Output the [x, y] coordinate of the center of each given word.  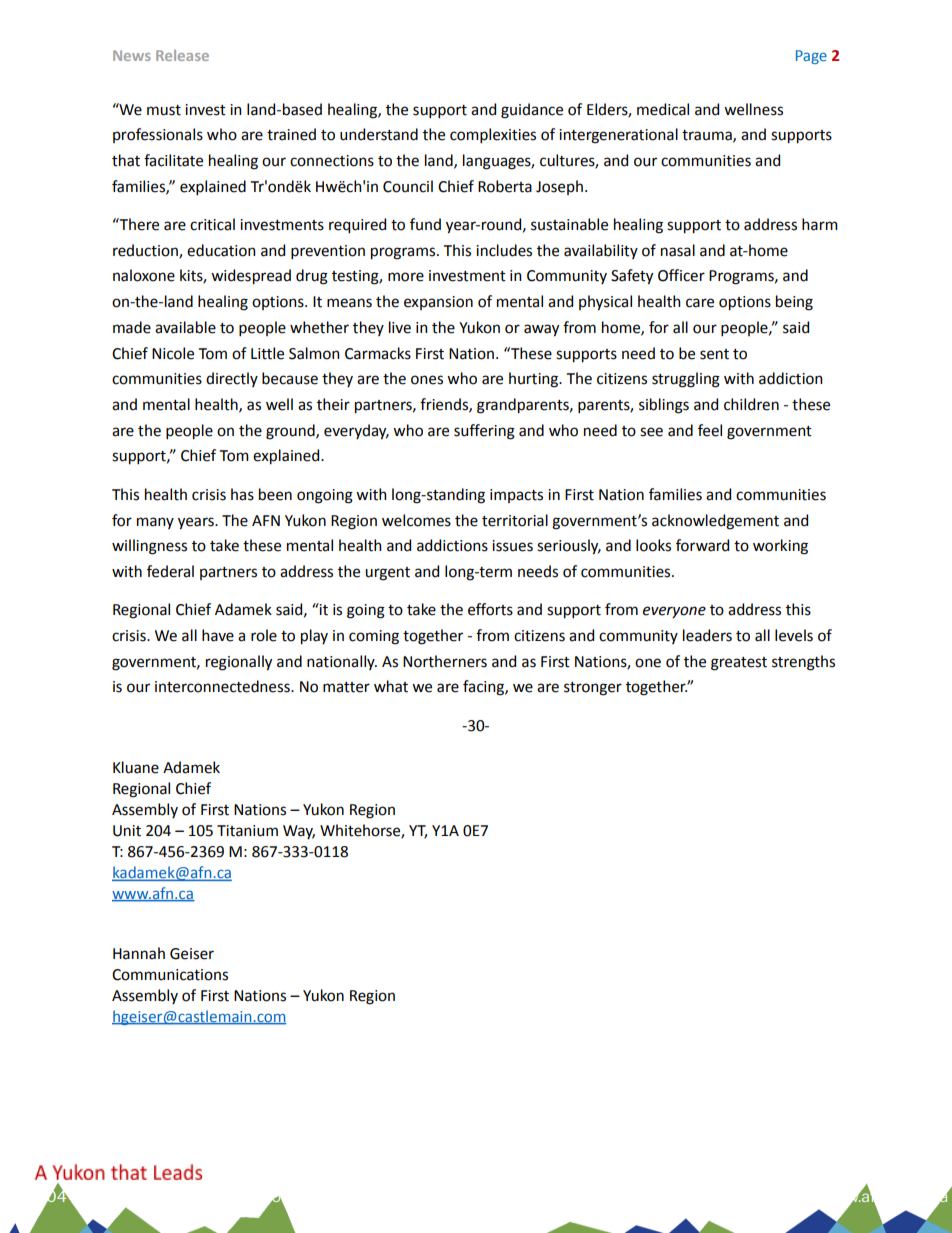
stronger [593, 689]
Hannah [139, 953]
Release [182, 55]
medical [663, 109]
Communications [170, 975]
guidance [532, 111]
